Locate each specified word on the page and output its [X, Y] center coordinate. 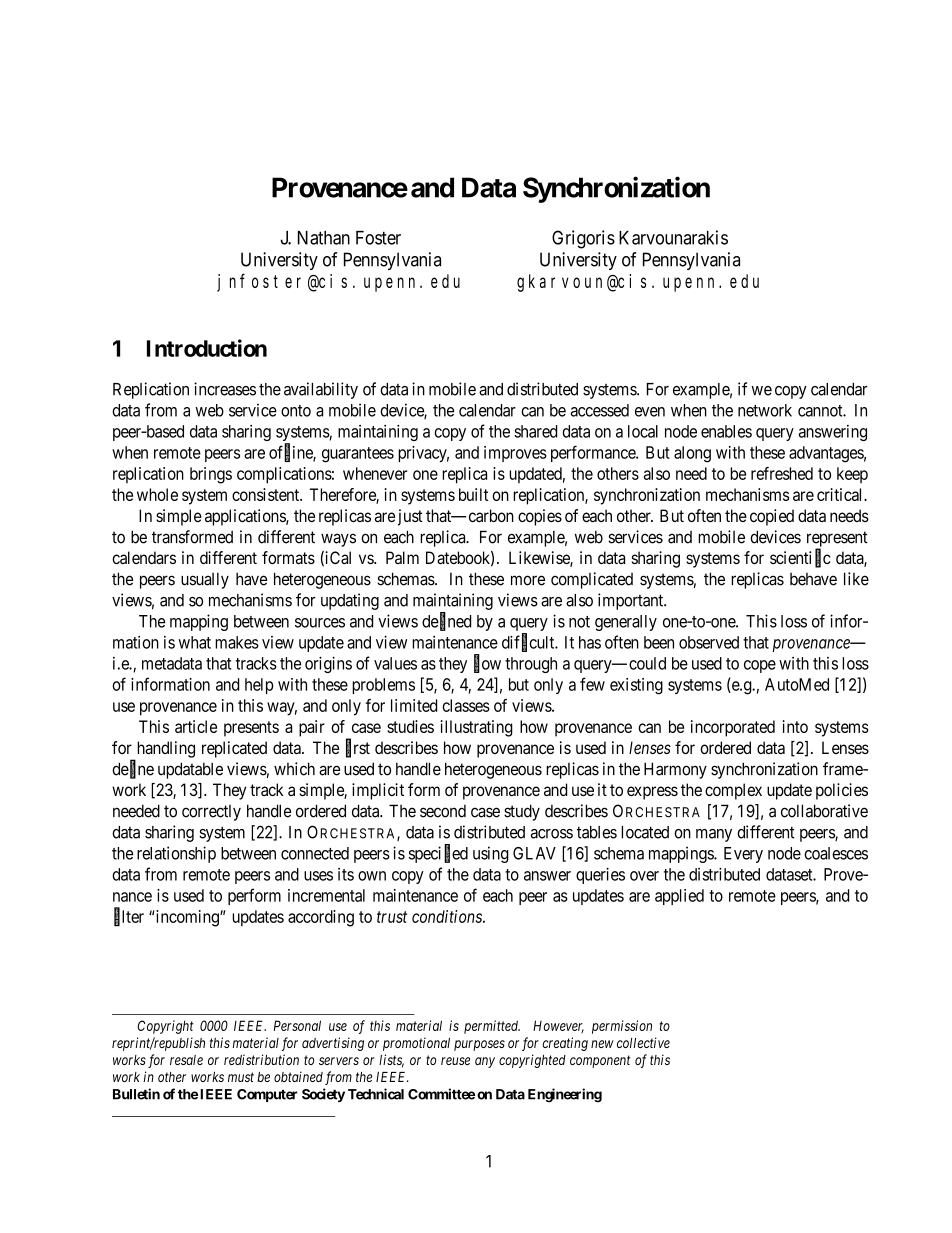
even [650, 412]
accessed [600, 410]
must [241, 1077]
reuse [455, 1061]
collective [643, 1042]
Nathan [324, 238]
